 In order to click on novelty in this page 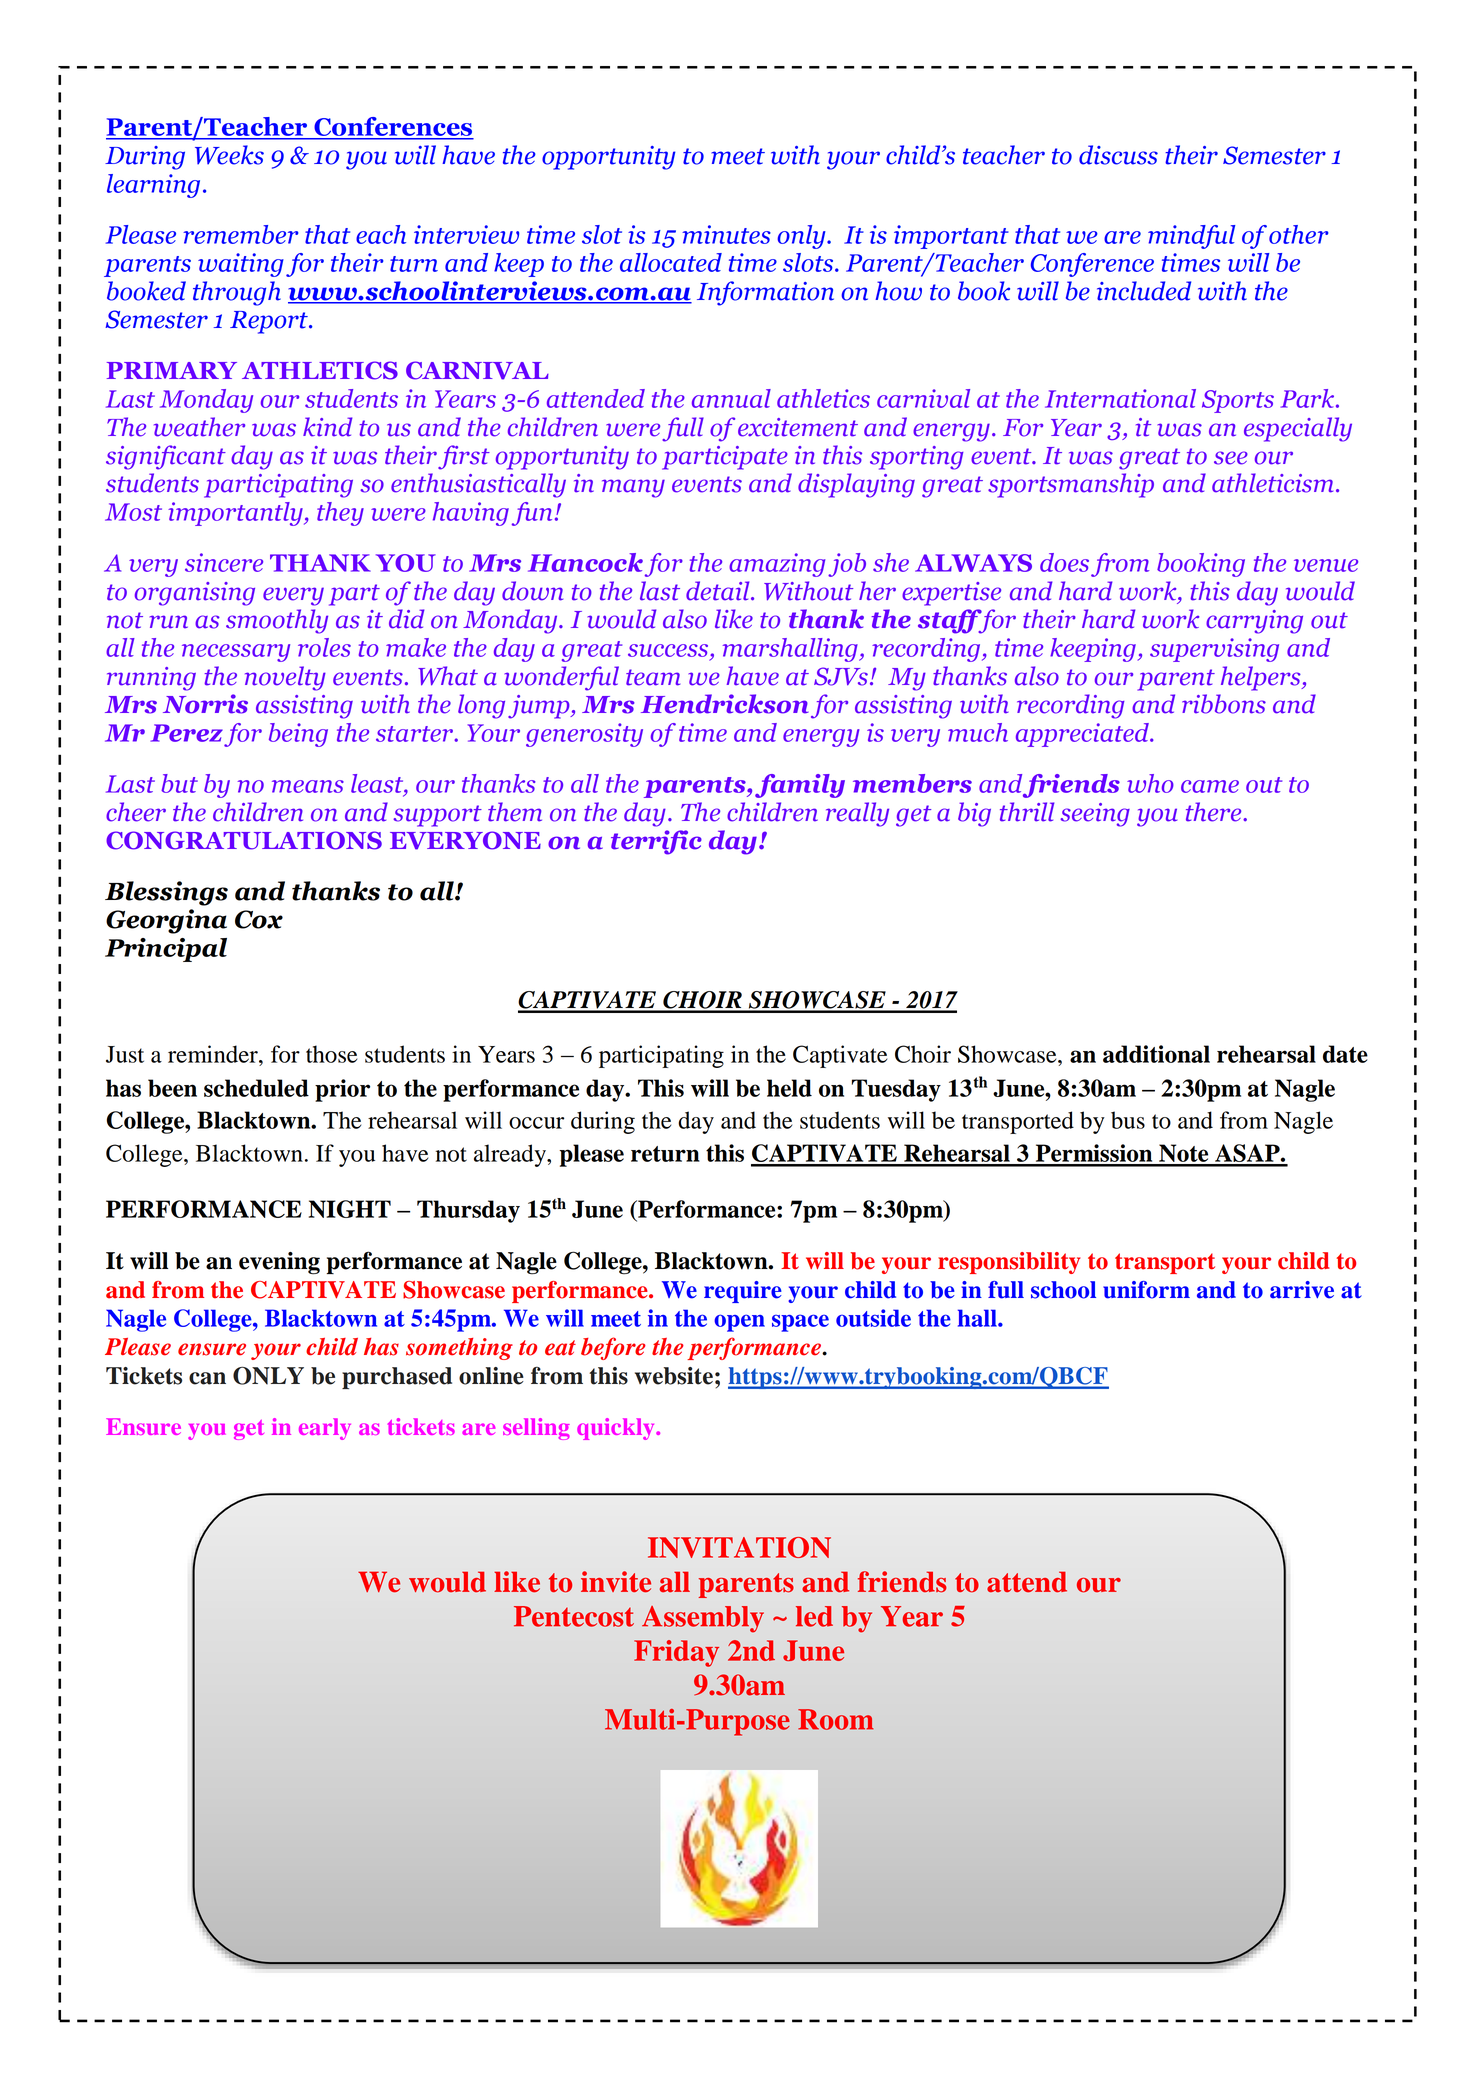, I will do `click(285, 678)`.
